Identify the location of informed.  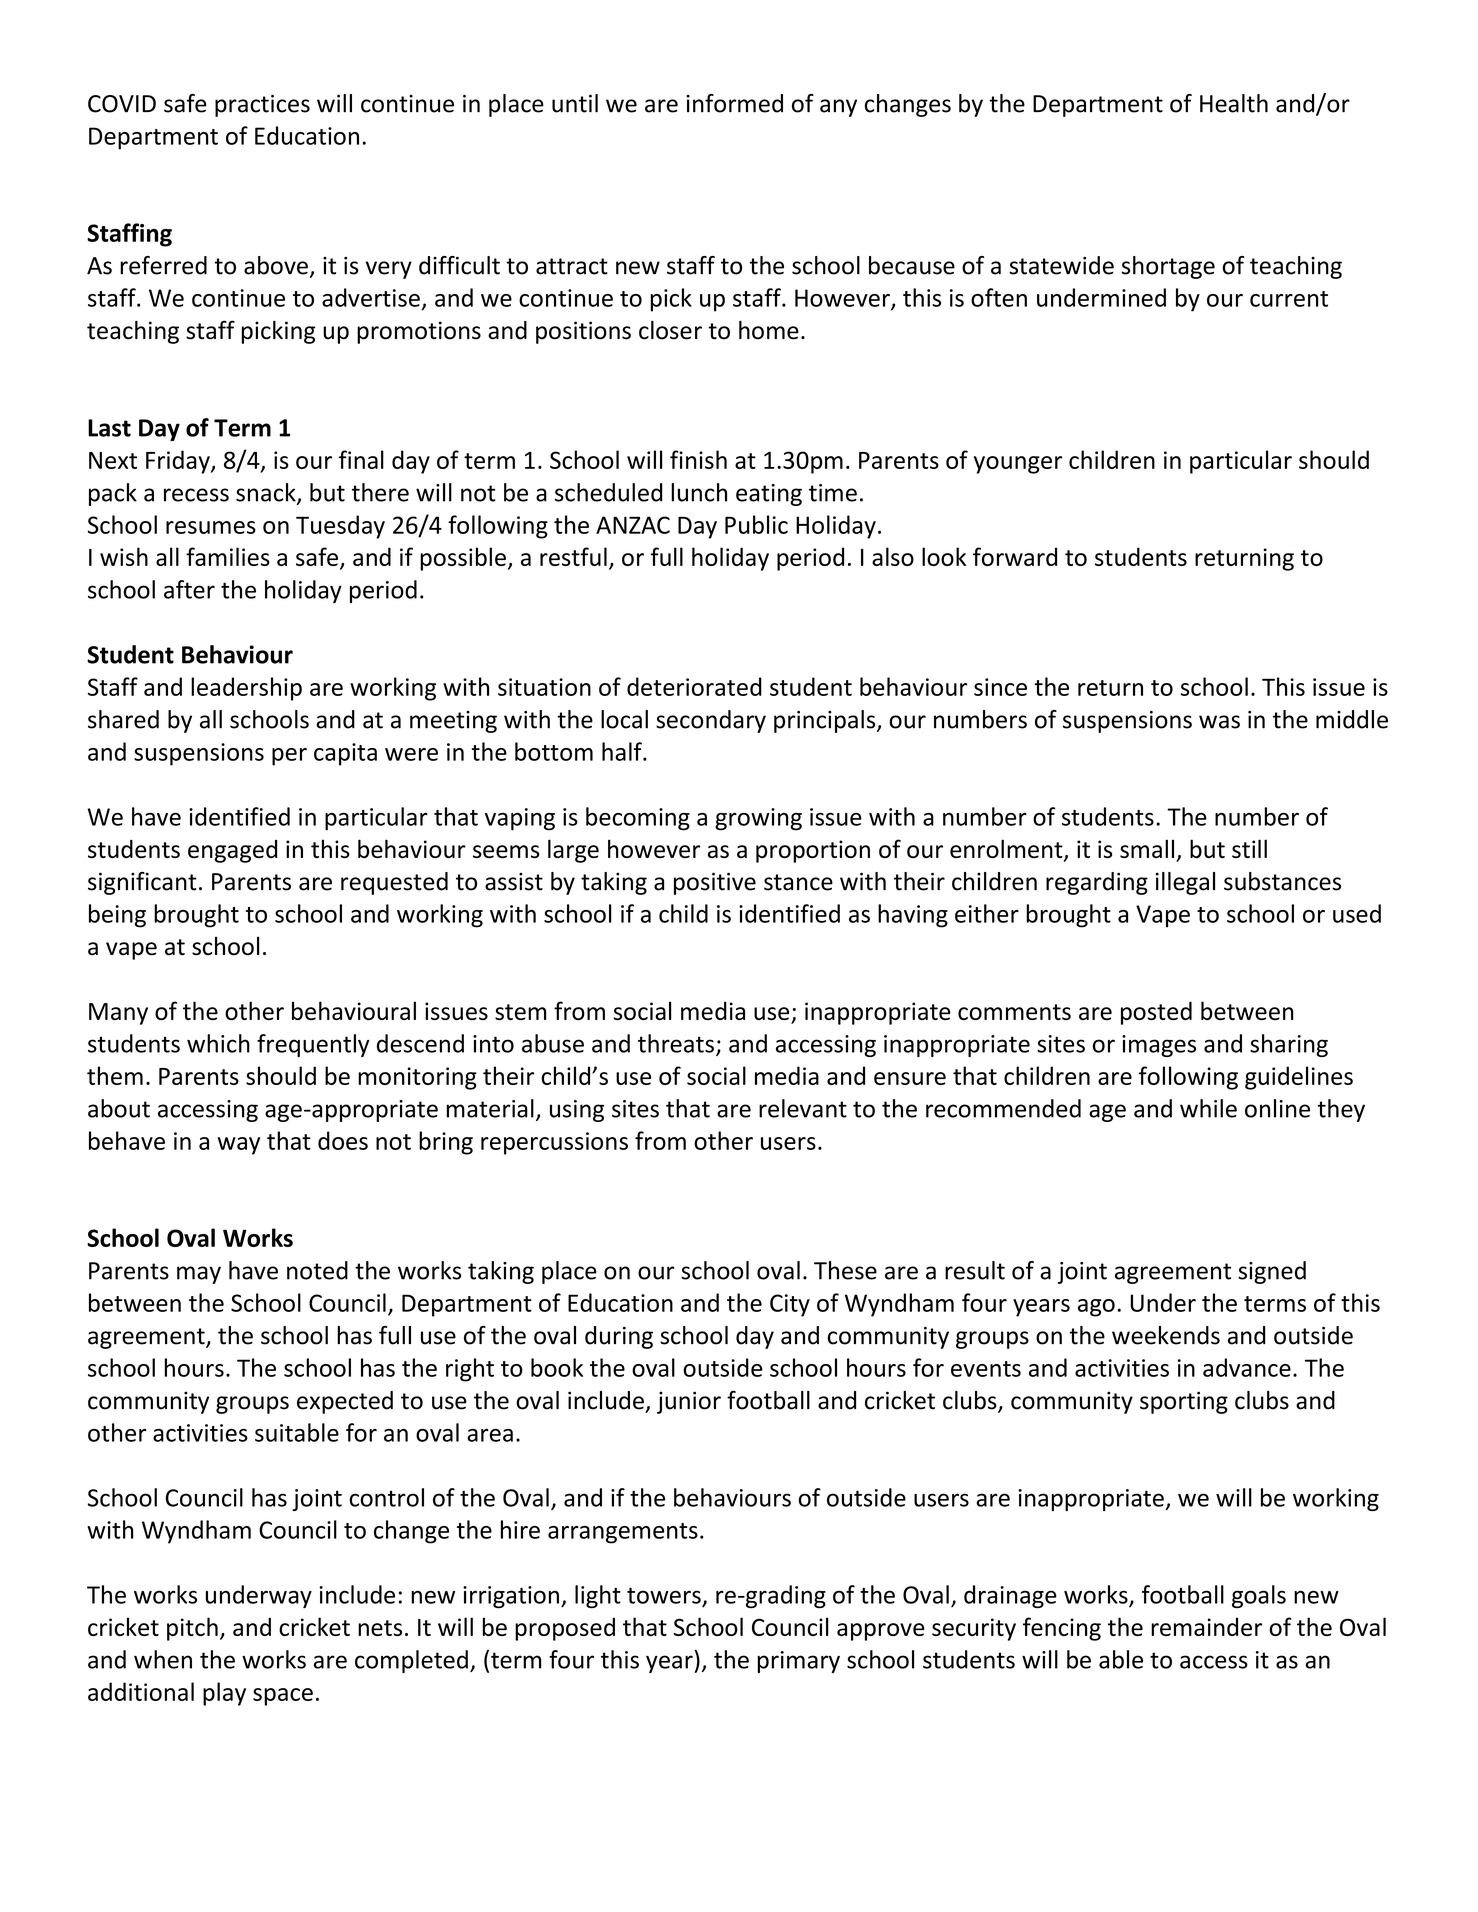
(734, 103).
